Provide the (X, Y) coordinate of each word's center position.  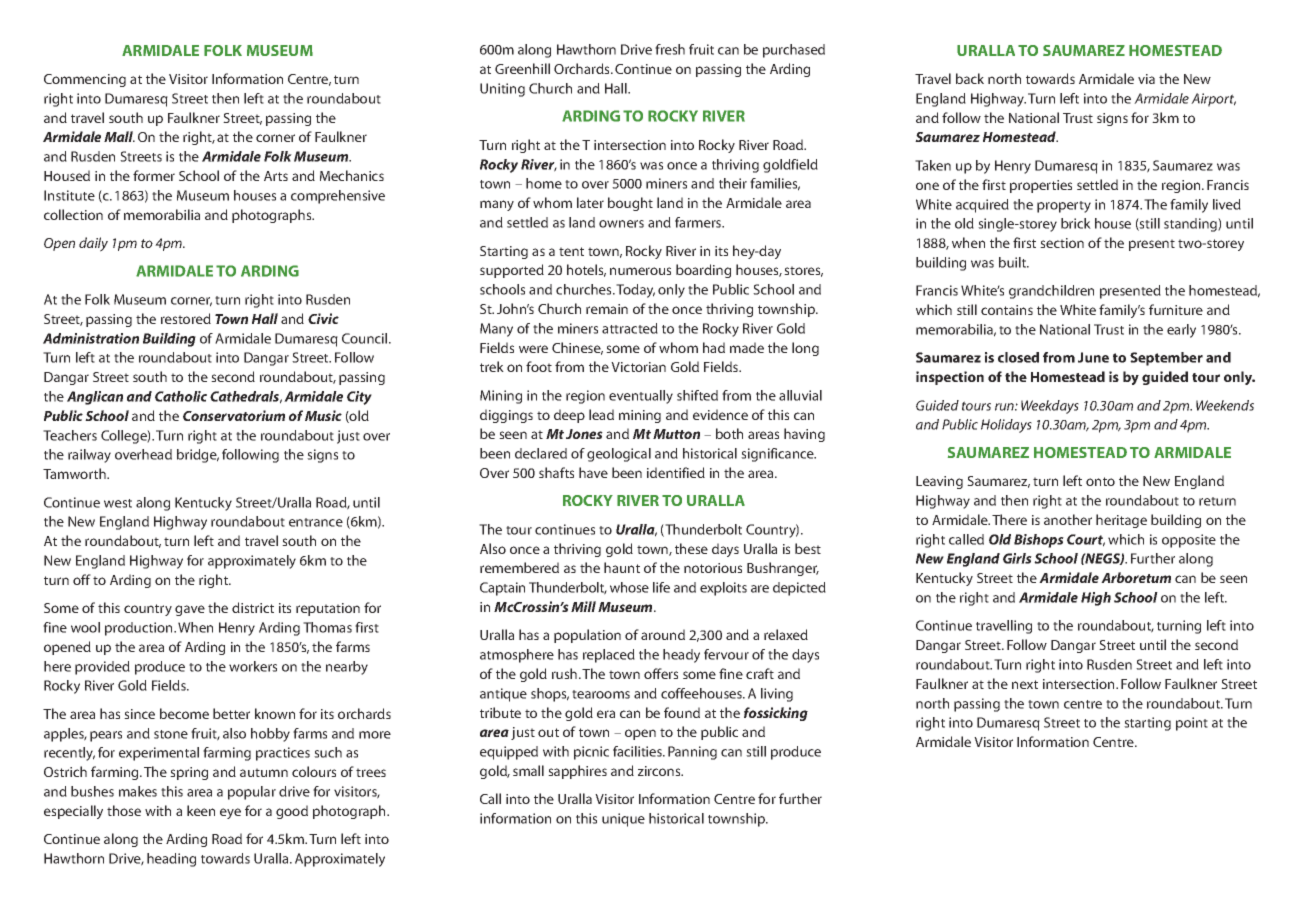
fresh (670, 49)
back (970, 78)
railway (89, 456)
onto (1100, 481)
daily (93, 244)
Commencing (85, 80)
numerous (640, 271)
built (1014, 262)
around (663, 634)
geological (619, 455)
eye (230, 813)
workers (253, 666)
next (1025, 684)
